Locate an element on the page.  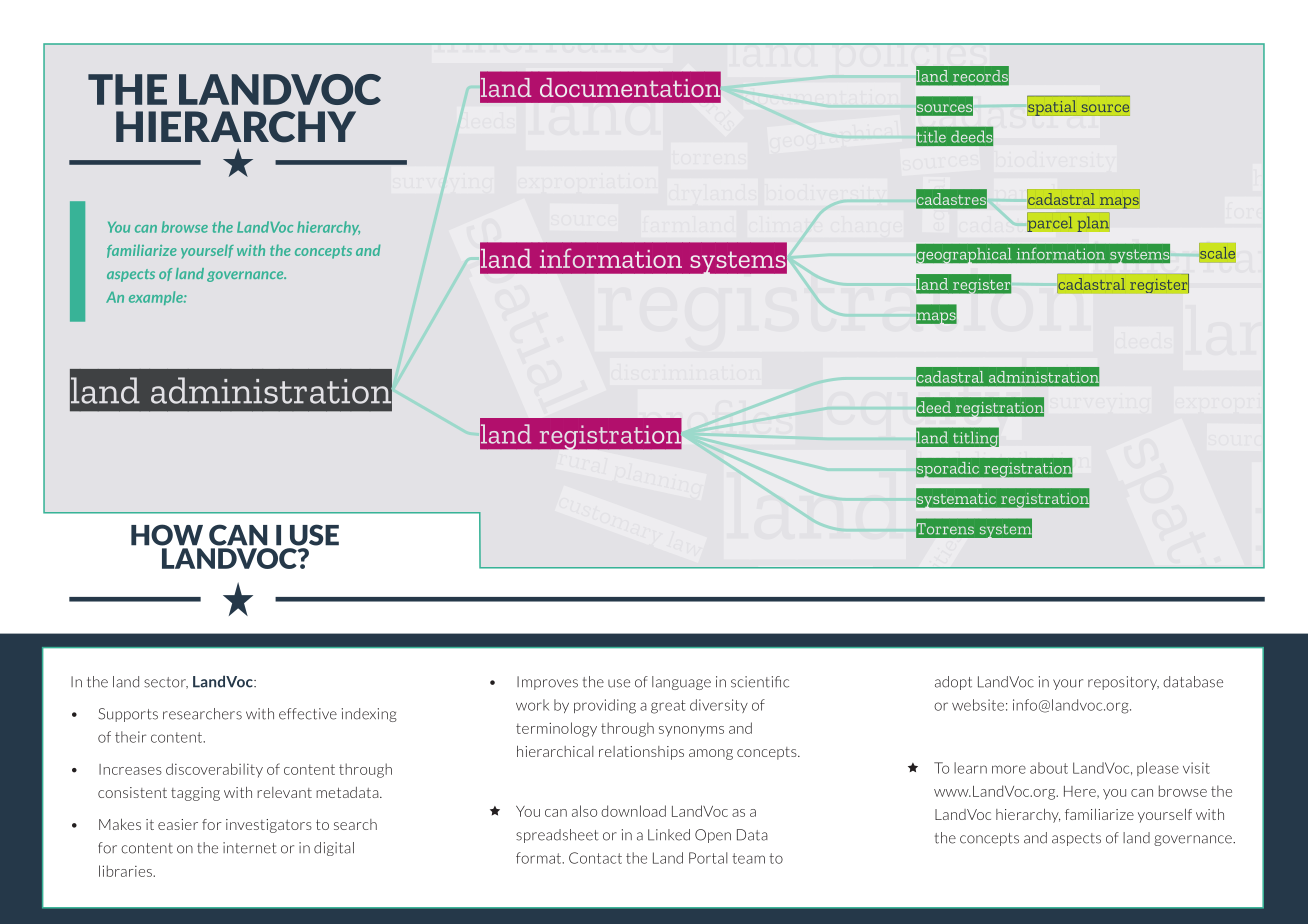
team is located at coordinates (748, 858).
